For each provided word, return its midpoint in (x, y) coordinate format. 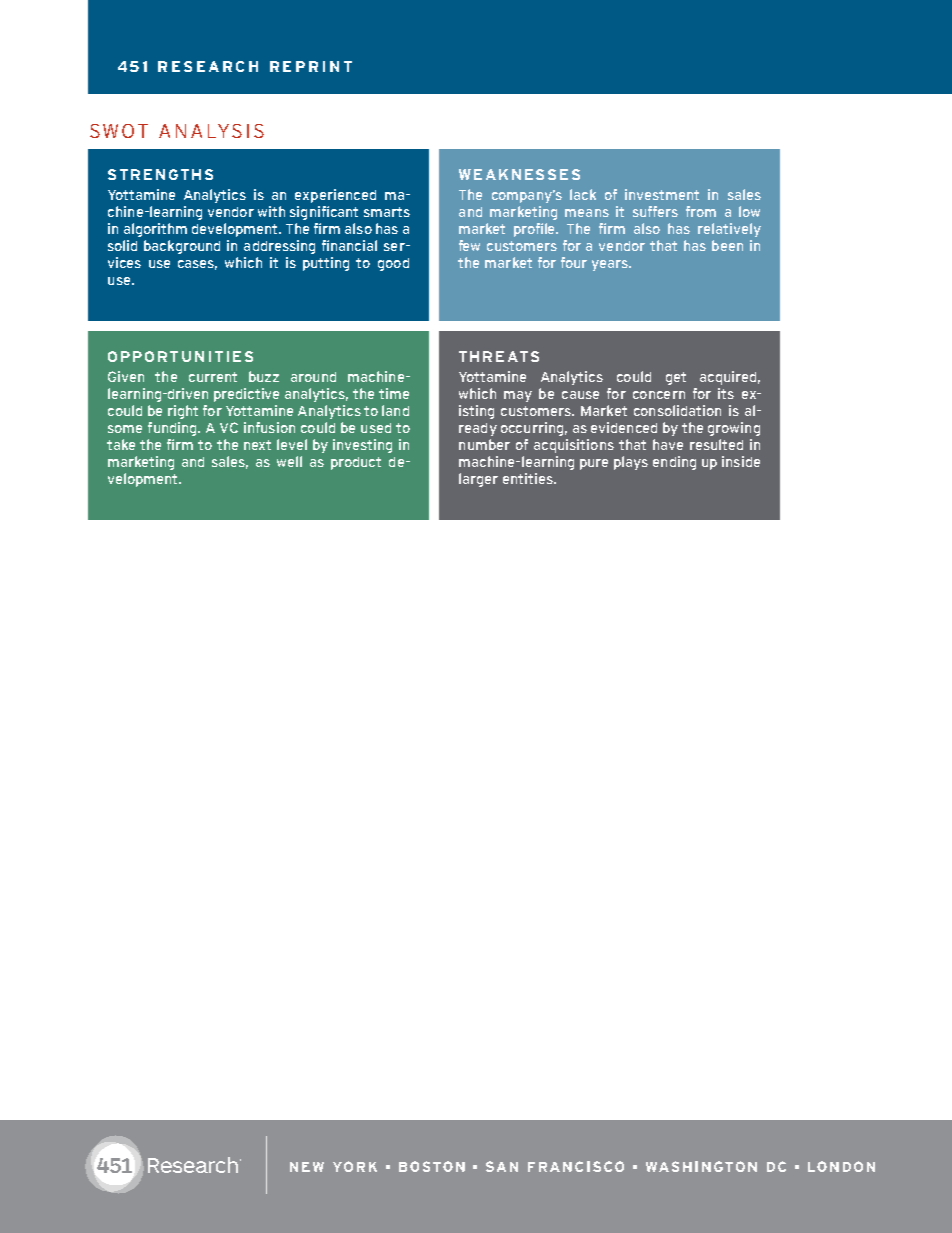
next (257, 445)
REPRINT (311, 66)
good (393, 264)
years (611, 265)
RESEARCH (208, 66)
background (182, 247)
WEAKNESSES (519, 174)
